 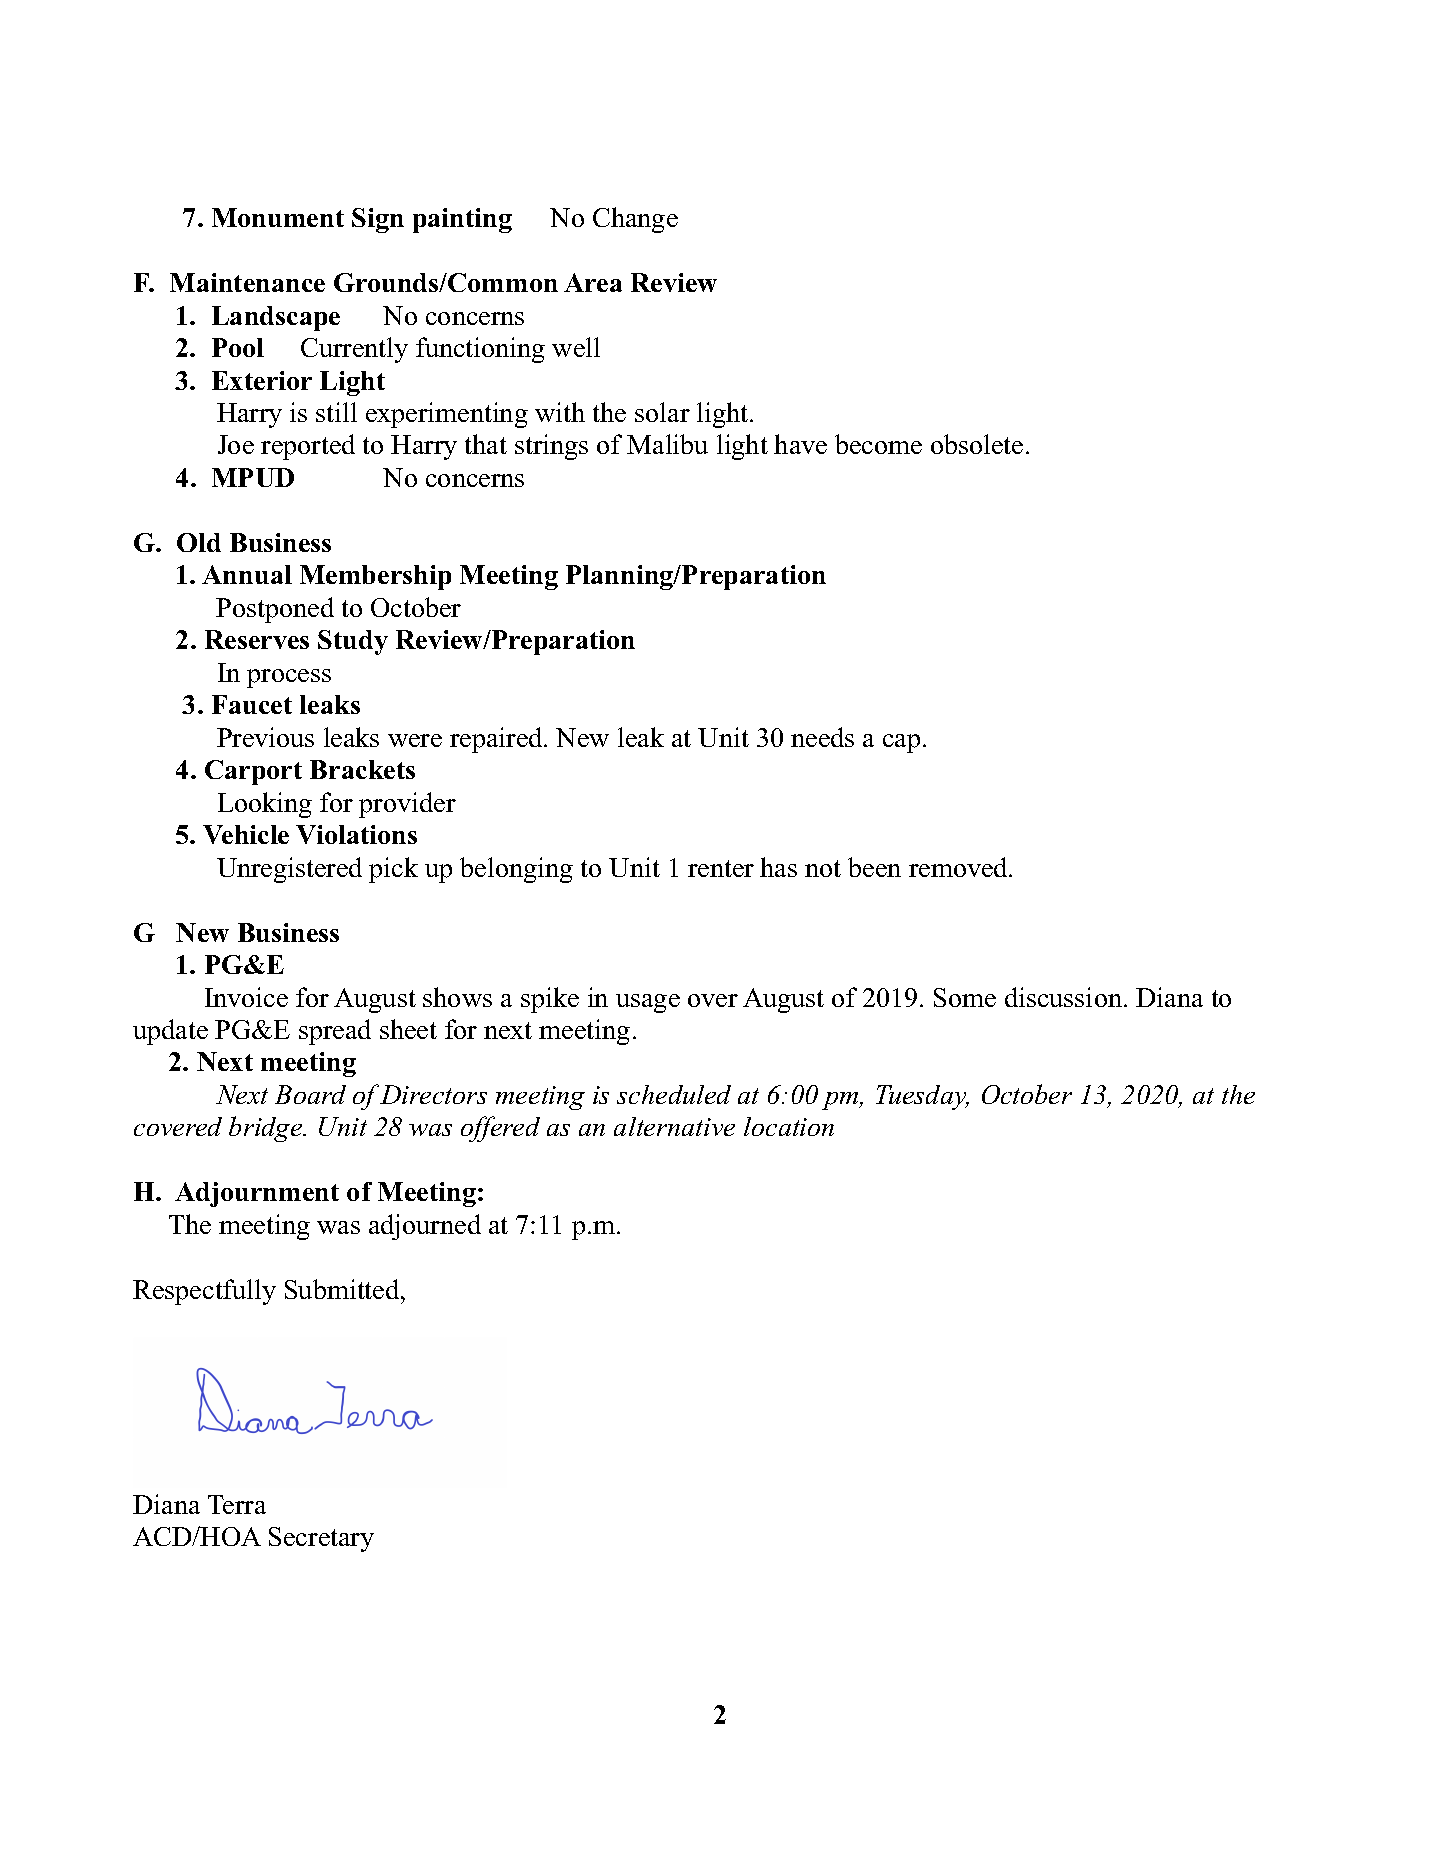 I want to click on needs, so click(x=822, y=737).
